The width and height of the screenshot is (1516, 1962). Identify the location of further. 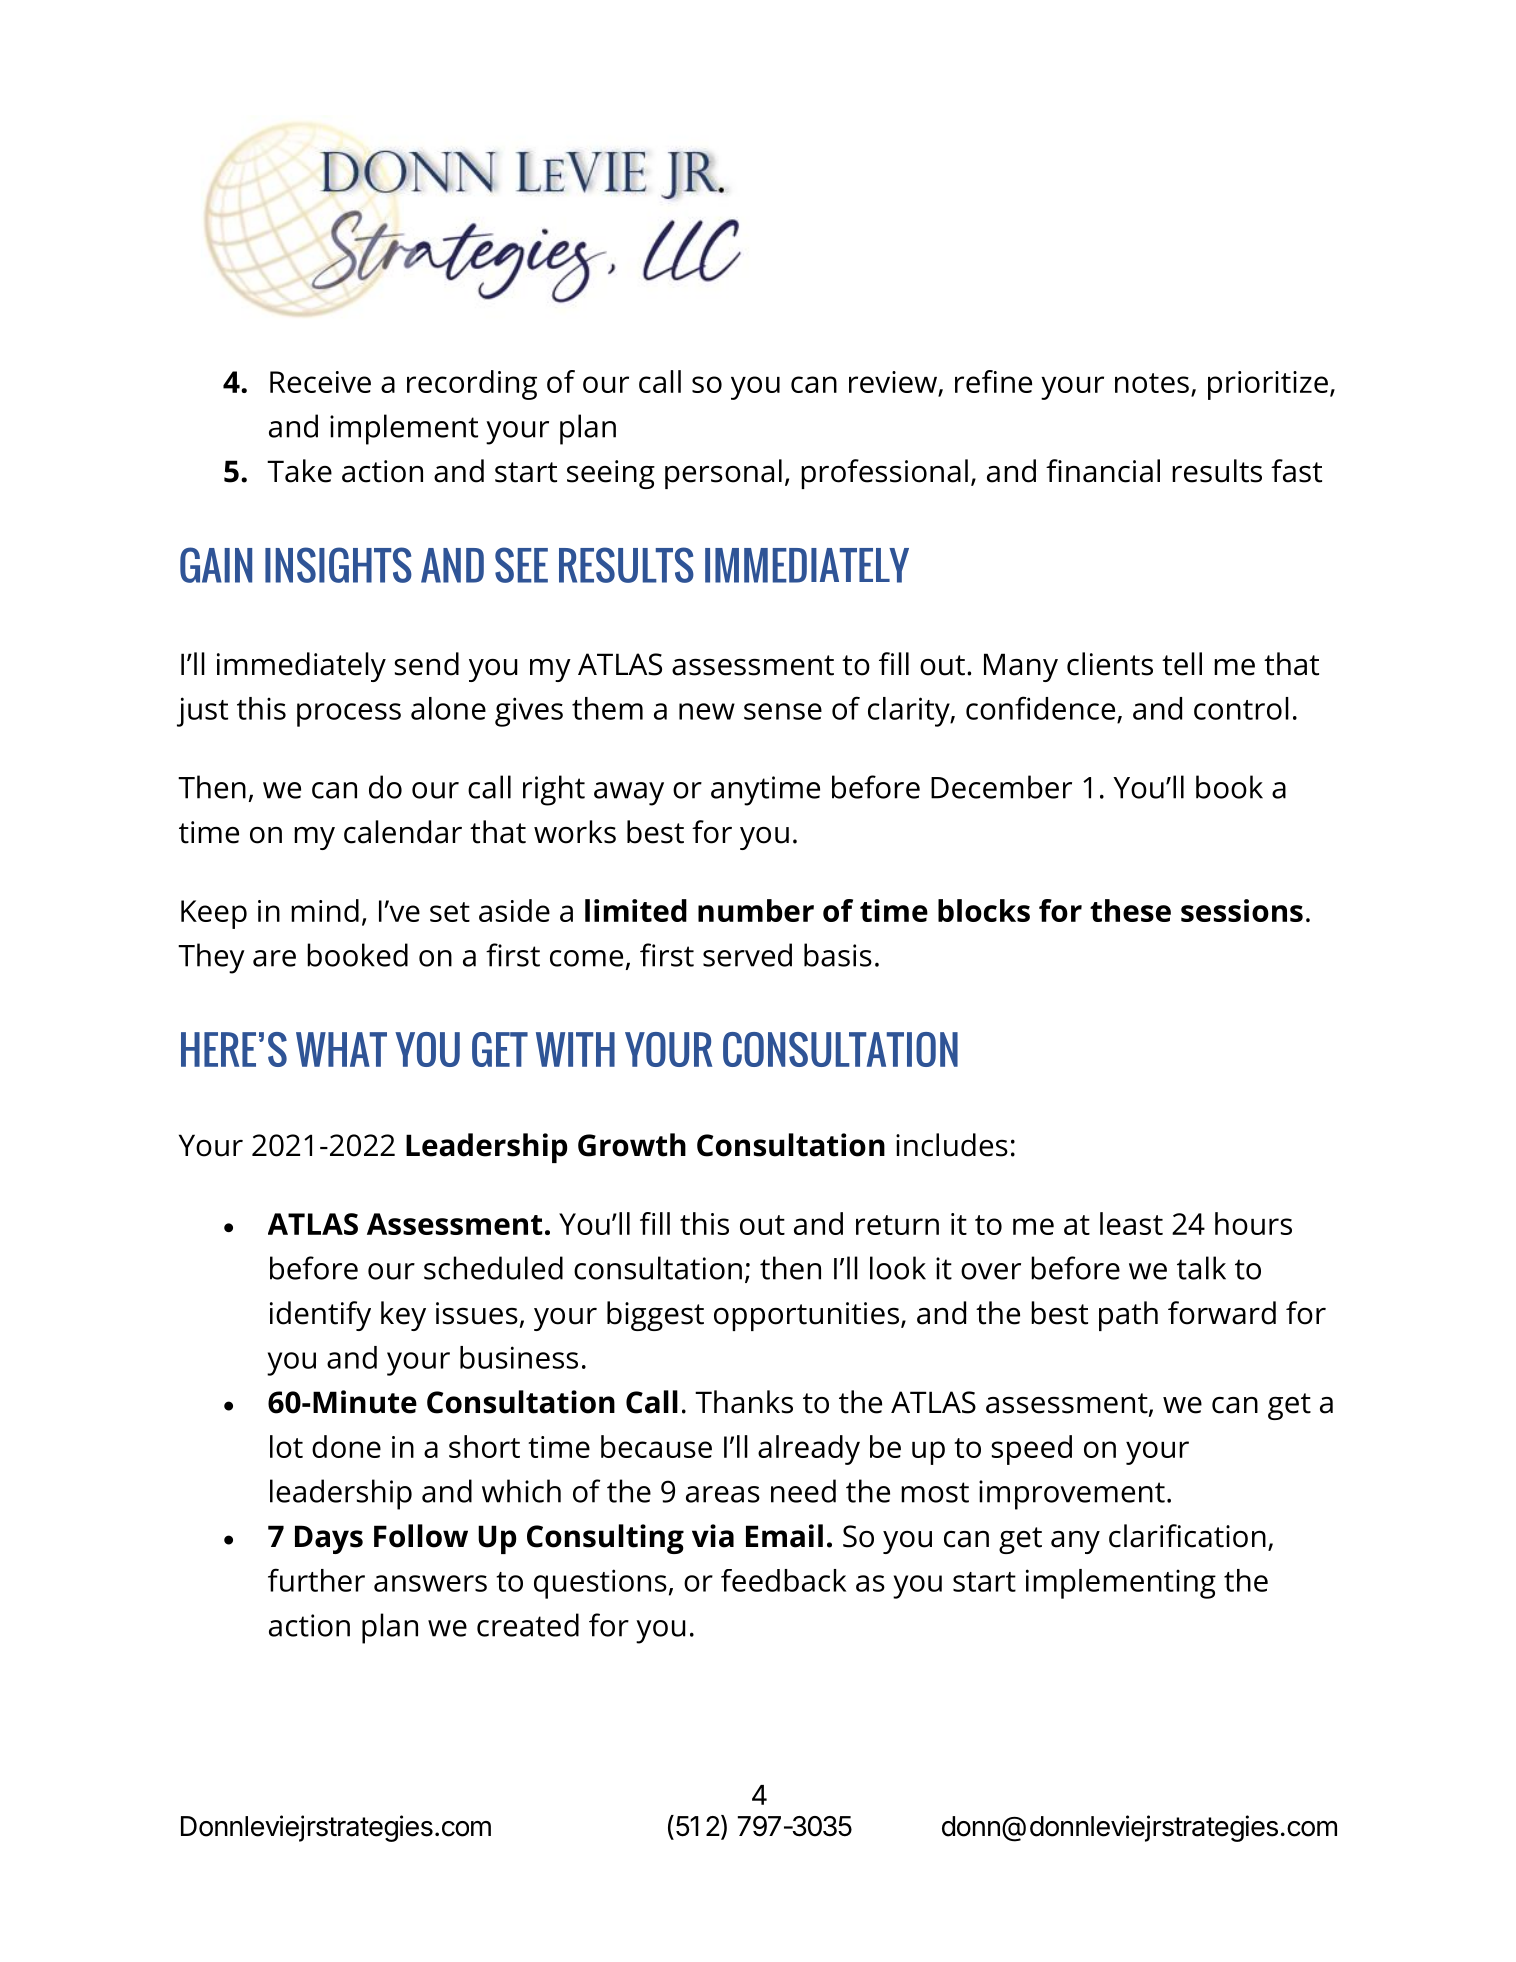
(316, 1580).
